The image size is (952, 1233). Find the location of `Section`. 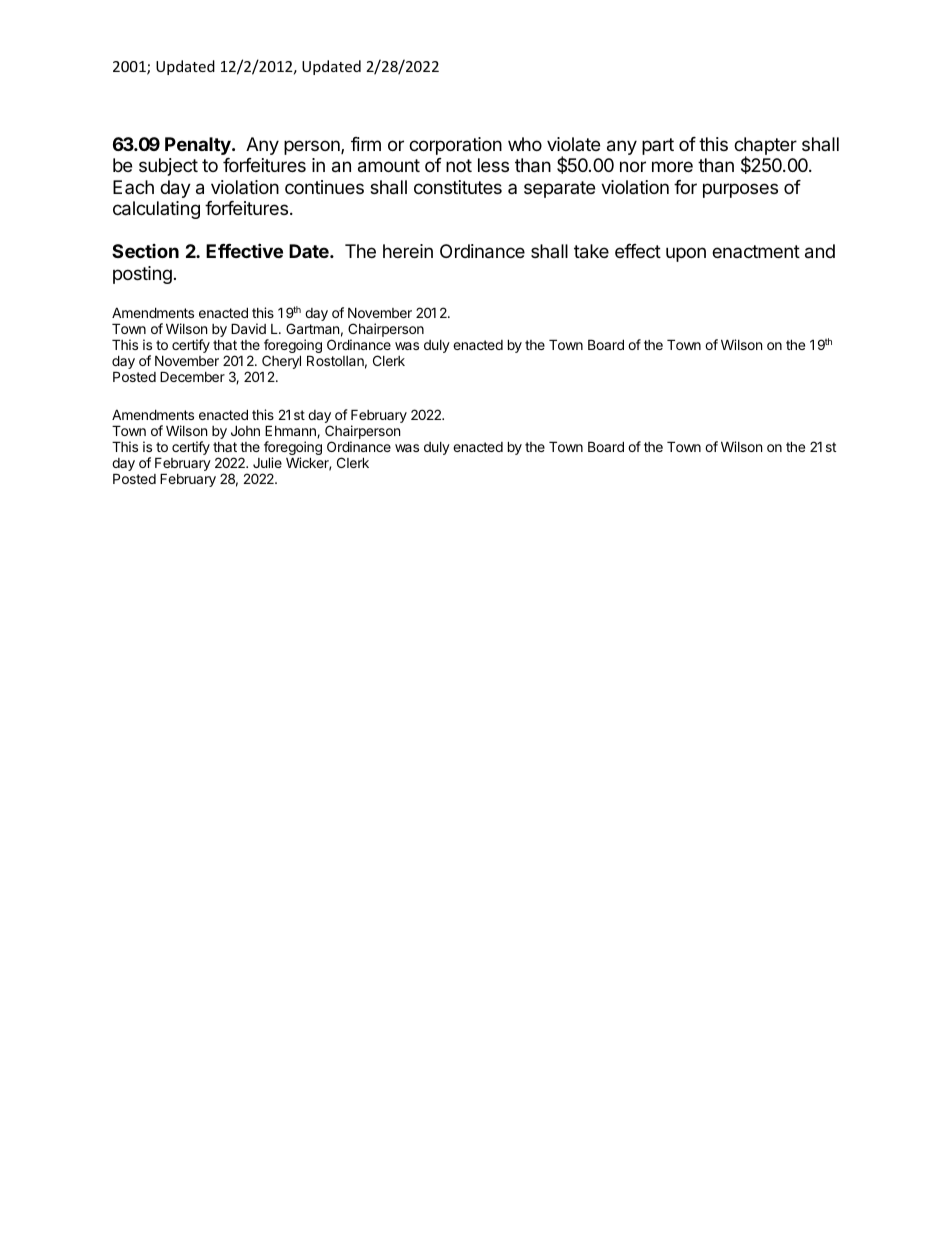

Section is located at coordinates (145, 251).
